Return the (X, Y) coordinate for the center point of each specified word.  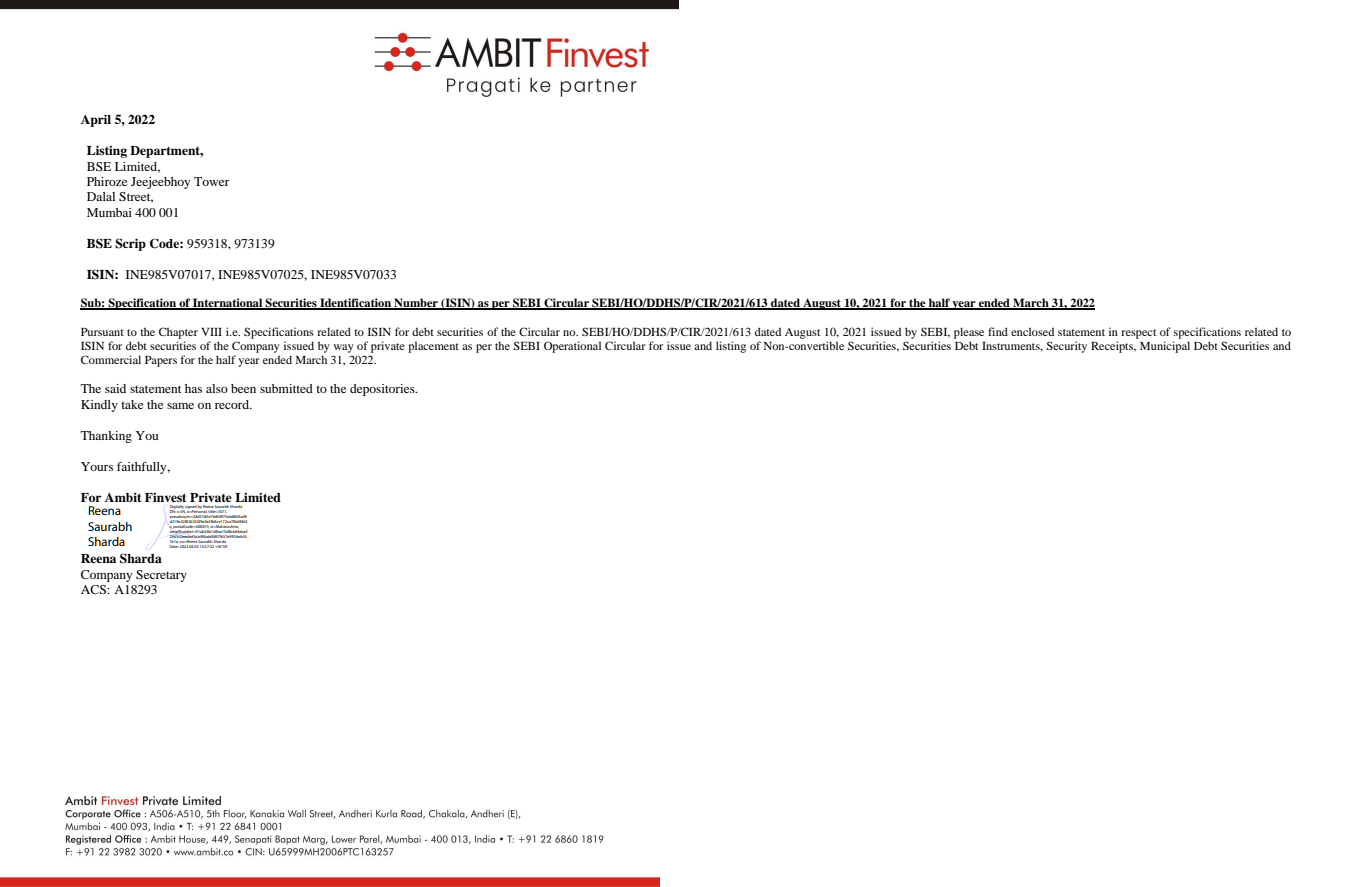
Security (1066, 347)
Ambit (123, 497)
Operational (572, 347)
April (96, 120)
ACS (94, 589)
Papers (161, 361)
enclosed (1032, 331)
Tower (212, 181)
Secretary (161, 576)
